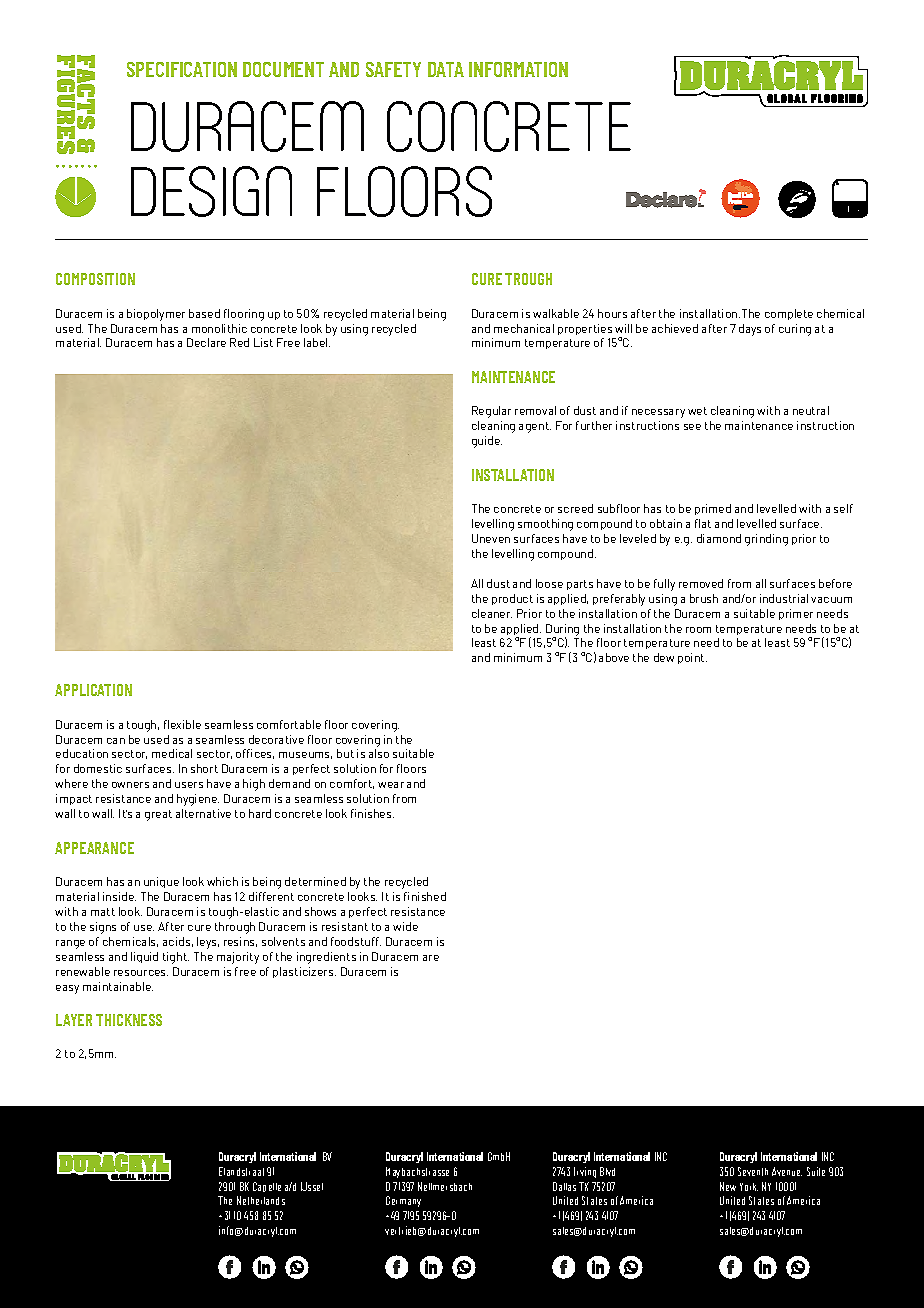 The height and width of the image is (1308, 924). Describe the element at coordinates (158, 815) in the image. I see `great` at that location.
